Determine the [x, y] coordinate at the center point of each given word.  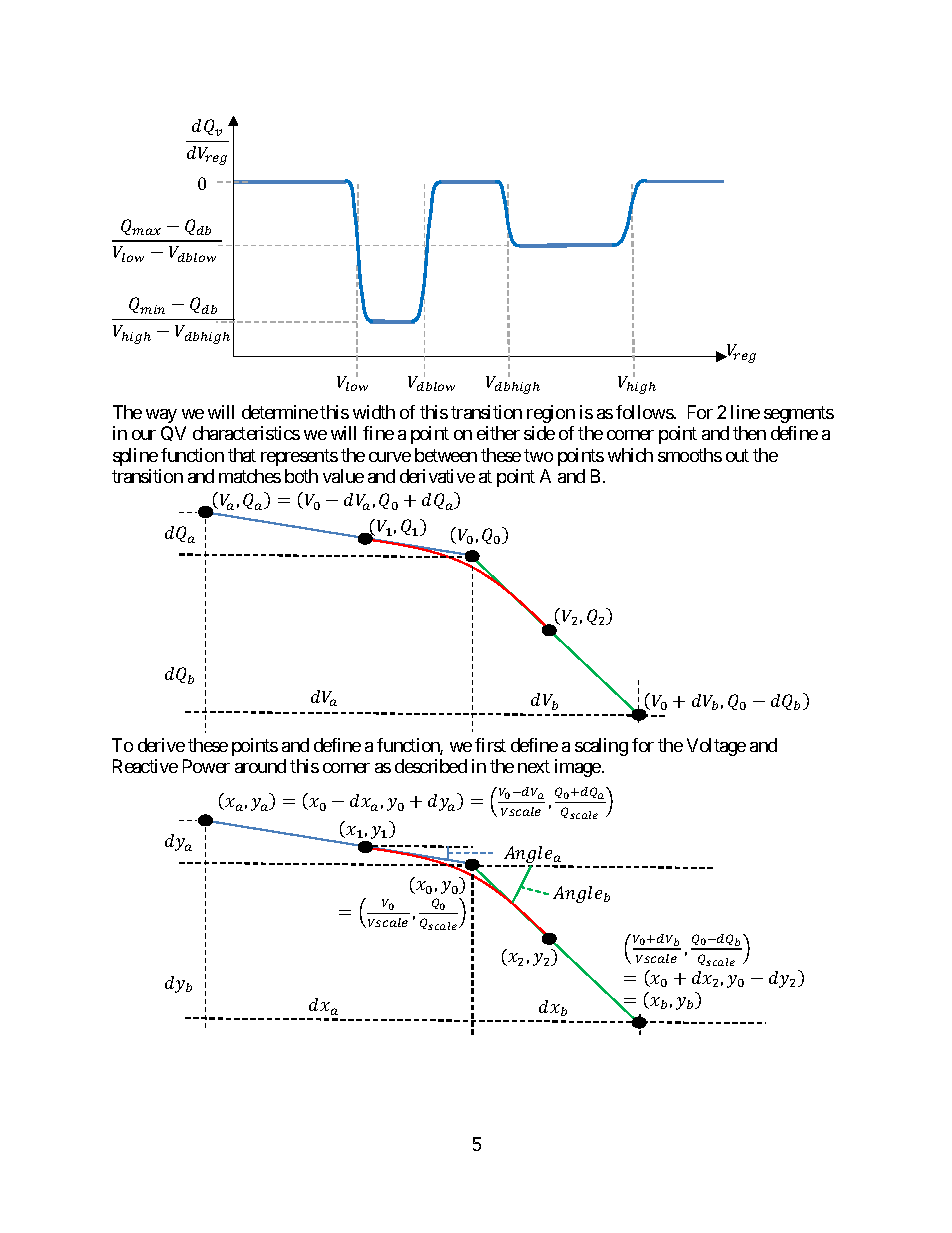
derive [161, 745]
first [490, 745]
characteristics [246, 433]
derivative [437, 476]
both [301, 476]
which [630, 455]
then [749, 433]
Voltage [716, 747]
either [498, 433]
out [737, 455]
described [431, 766]
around [260, 766]
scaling [601, 747]
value [343, 476]
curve [390, 457]
